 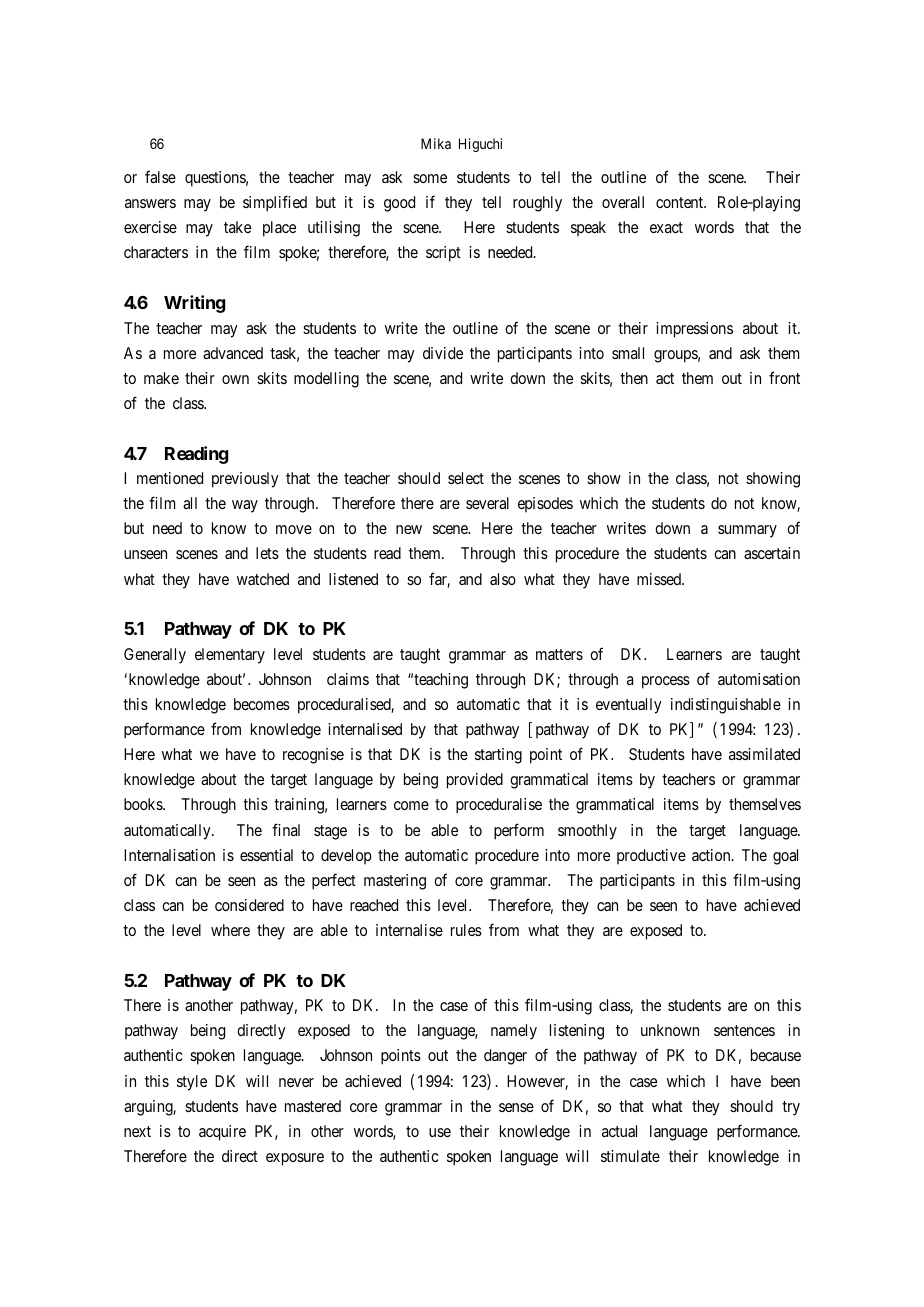 What do you see at coordinates (681, 202) in the screenshot?
I see `content` at bounding box center [681, 202].
